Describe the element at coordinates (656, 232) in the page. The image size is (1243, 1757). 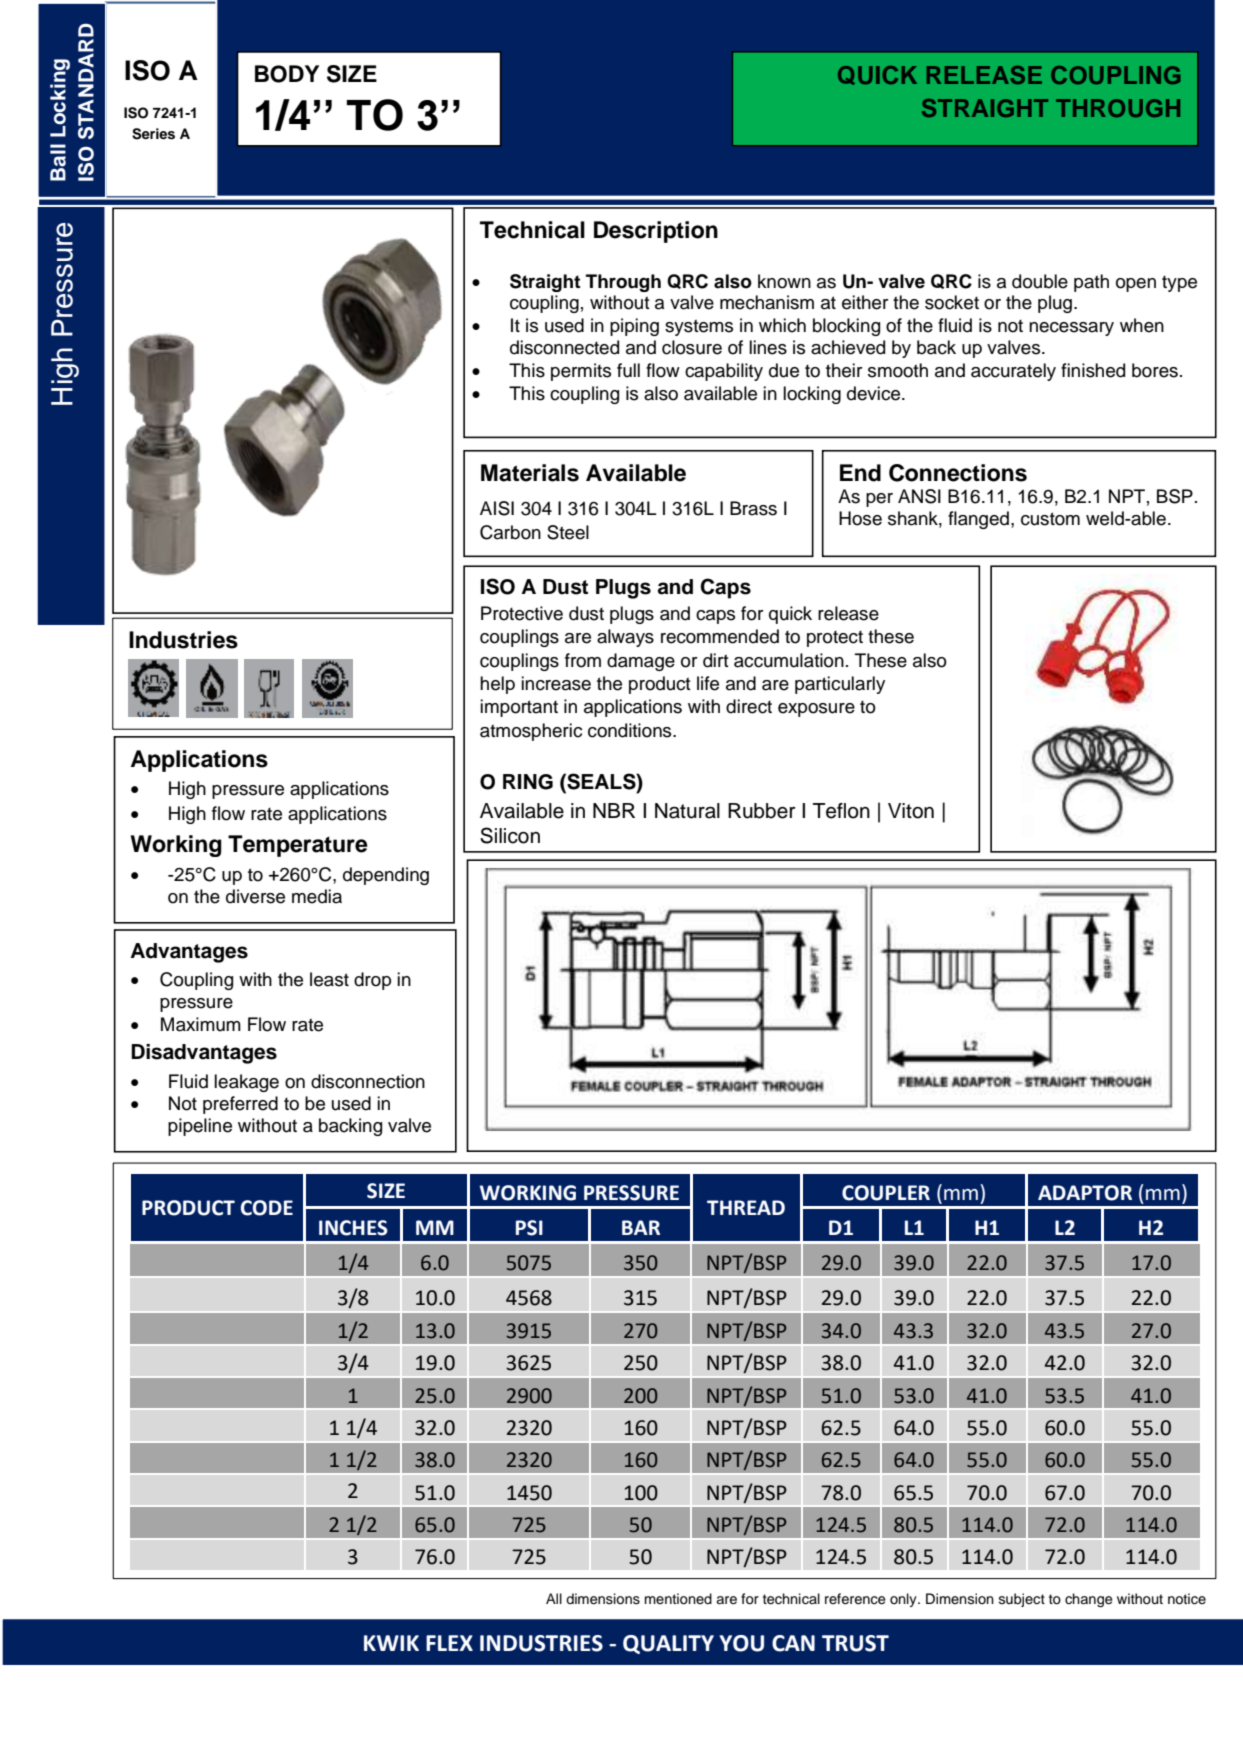
I see `Description` at that location.
